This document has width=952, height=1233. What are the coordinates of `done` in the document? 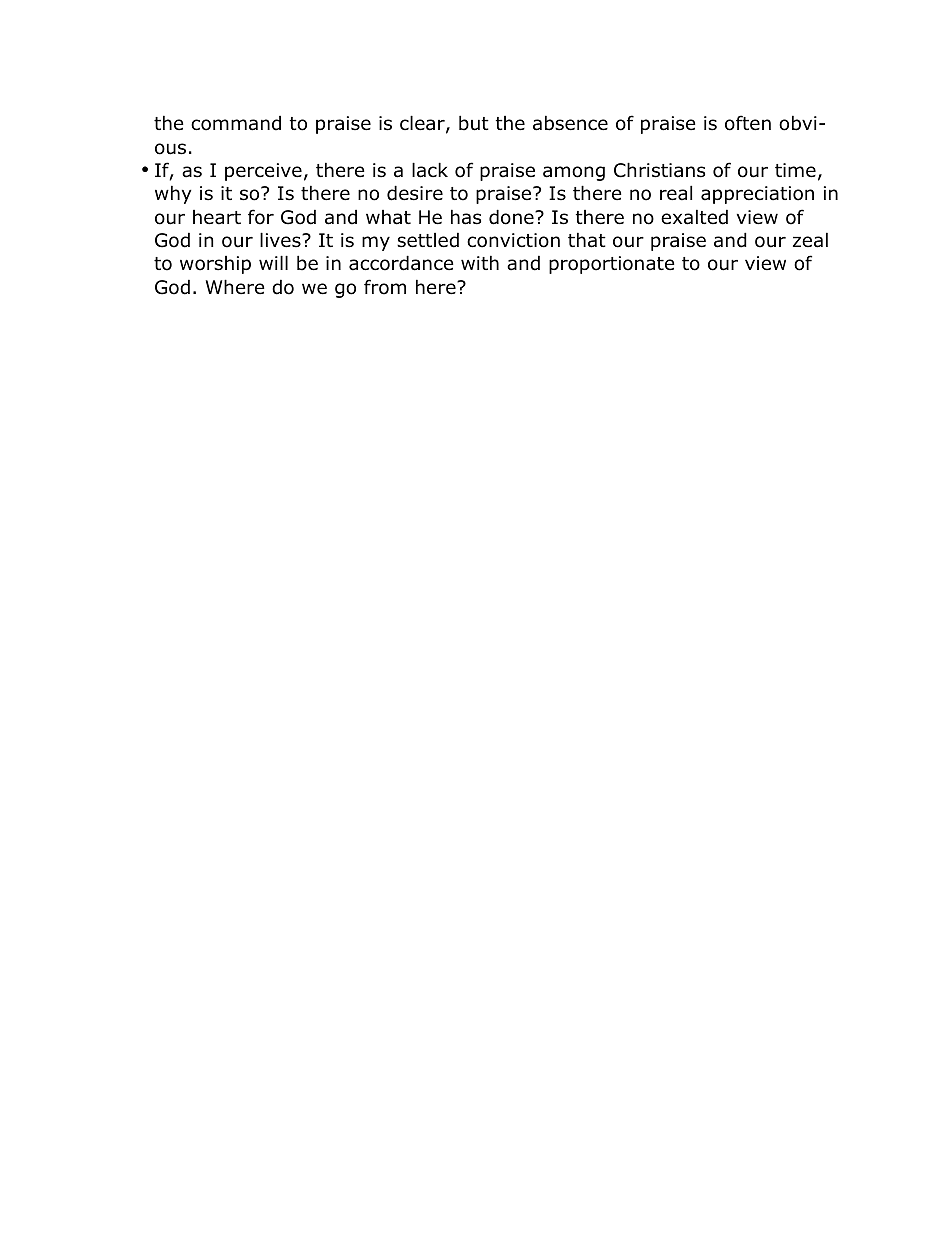 It's located at (512, 217).
